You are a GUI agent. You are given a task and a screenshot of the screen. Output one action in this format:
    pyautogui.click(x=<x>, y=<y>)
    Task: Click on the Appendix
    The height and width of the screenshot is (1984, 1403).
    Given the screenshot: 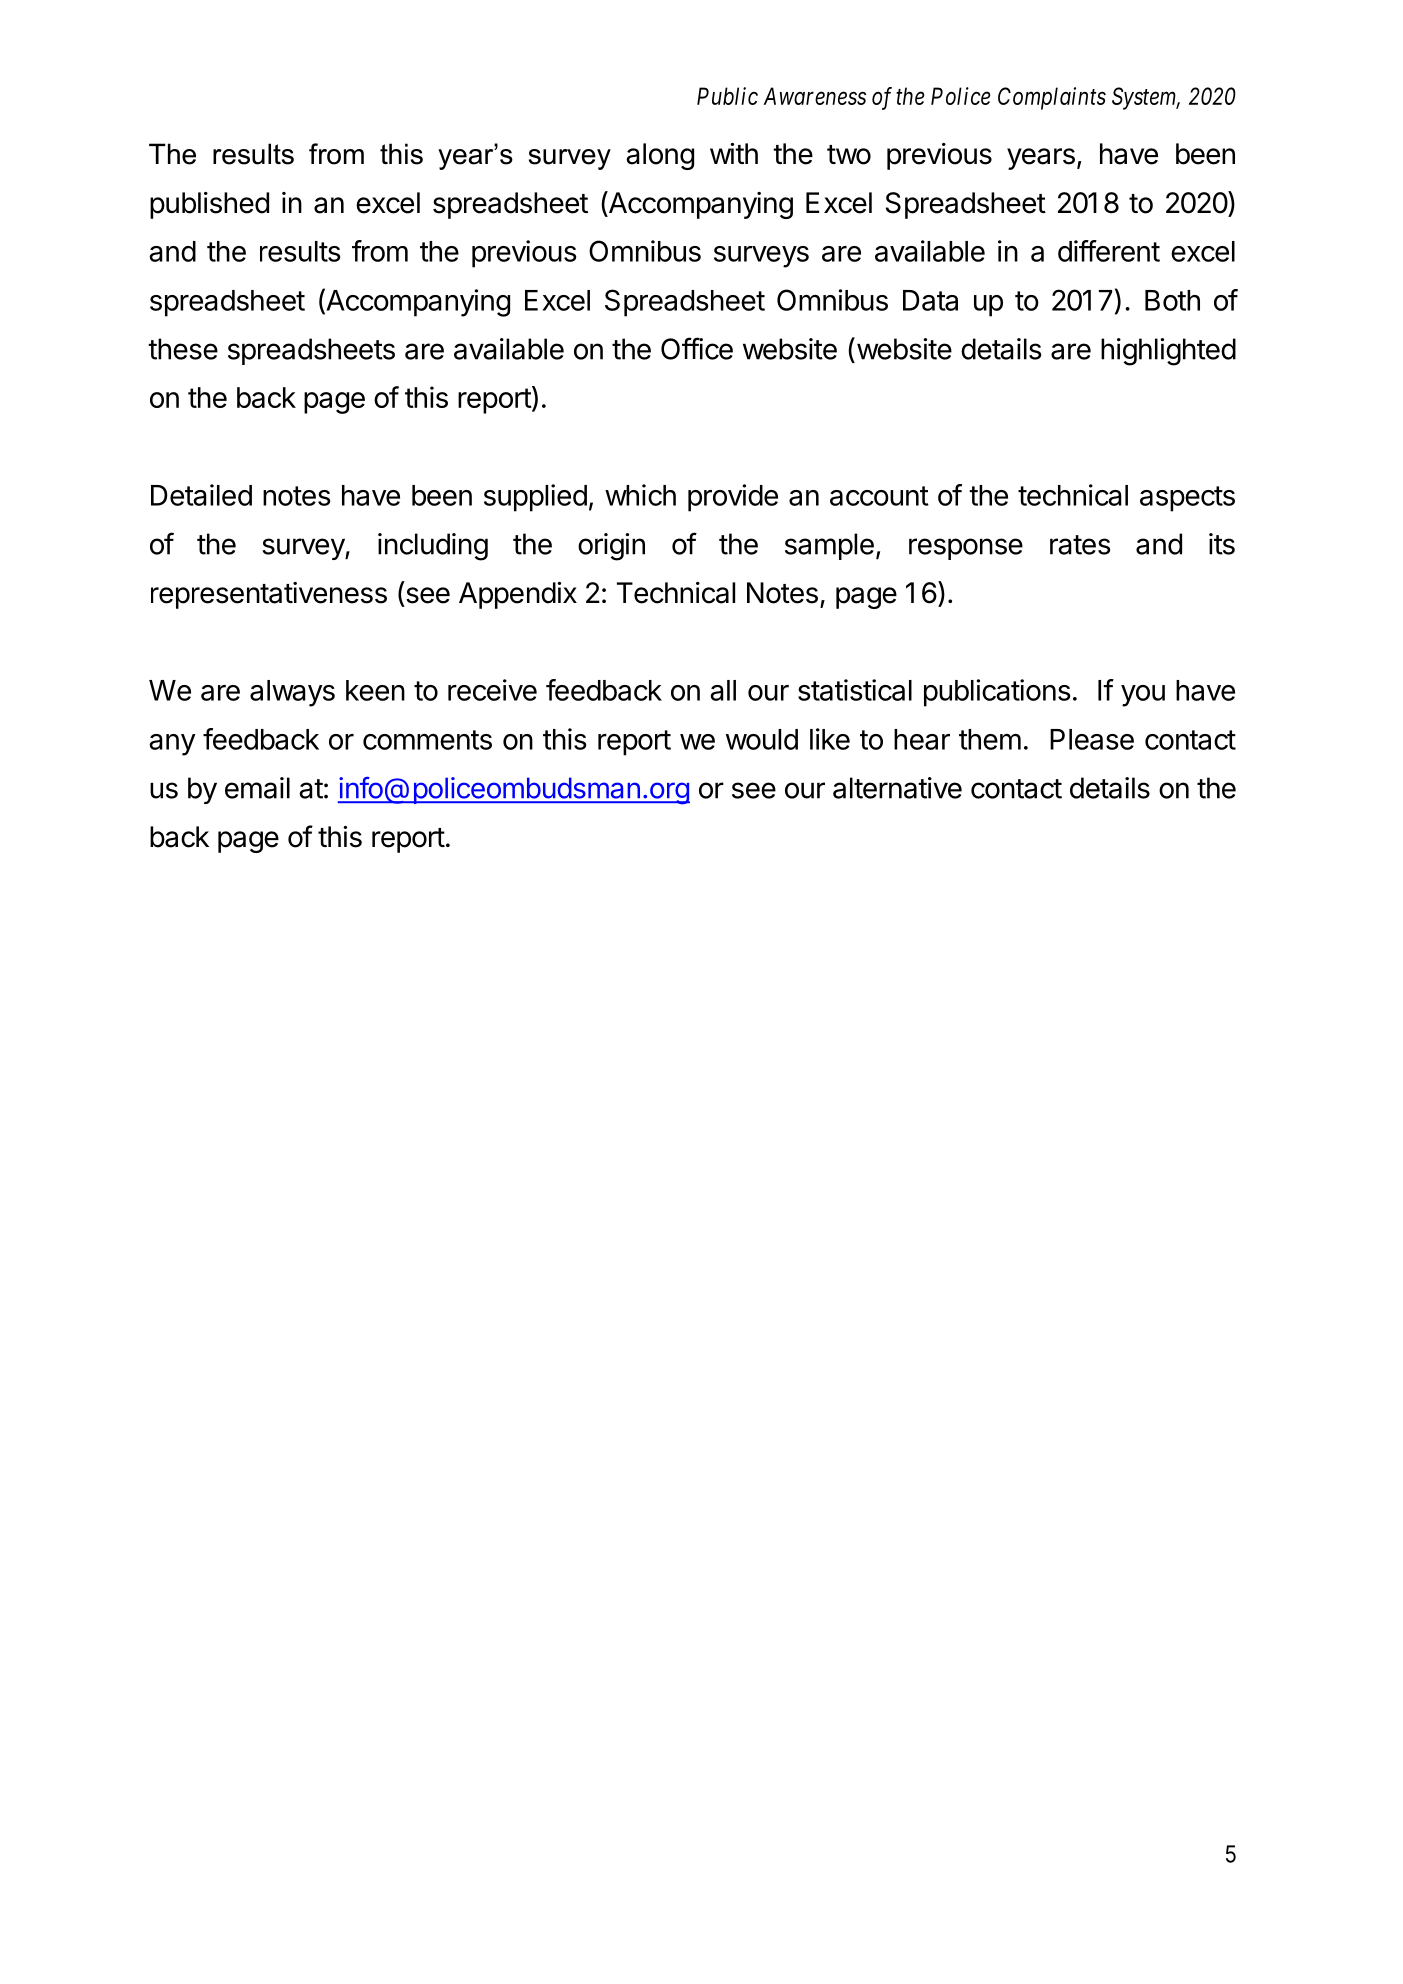 What is the action you would take?
    pyautogui.click(x=518, y=595)
